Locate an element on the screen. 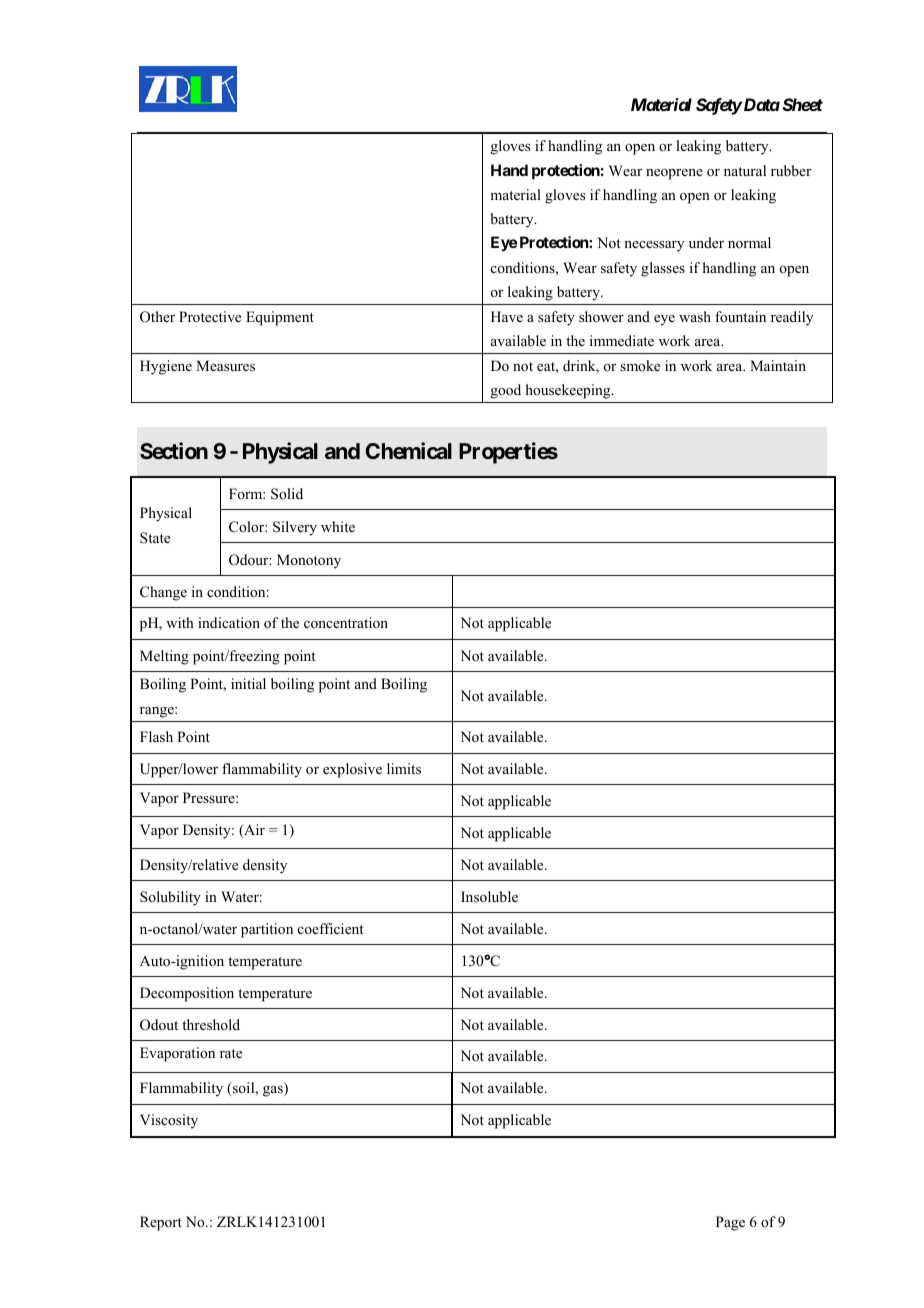 Image resolution: width=924 pixels, height=1308 pixels. Page is located at coordinates (730, 1223).
